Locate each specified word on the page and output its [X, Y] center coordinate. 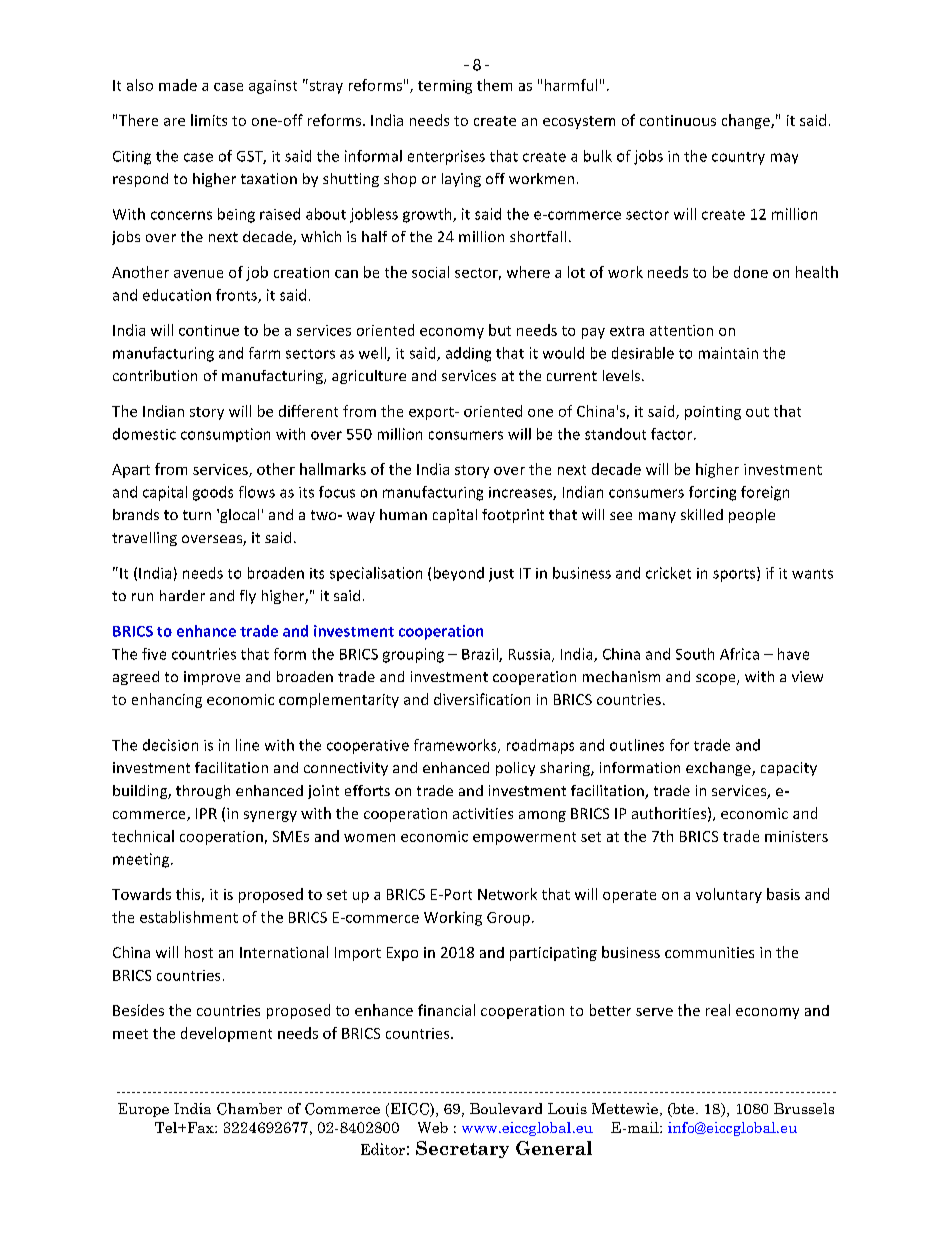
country [738, 158]
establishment [189, 917]
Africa [739, 654]
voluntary [729, 895]
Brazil [481, 655]
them [494, 85]
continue [209, 330]
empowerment [524, 838]
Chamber [249, 1109]
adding [468, 354]
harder [182, 595]
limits [209, 120]
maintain [728, 353]
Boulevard [506, 1108]
